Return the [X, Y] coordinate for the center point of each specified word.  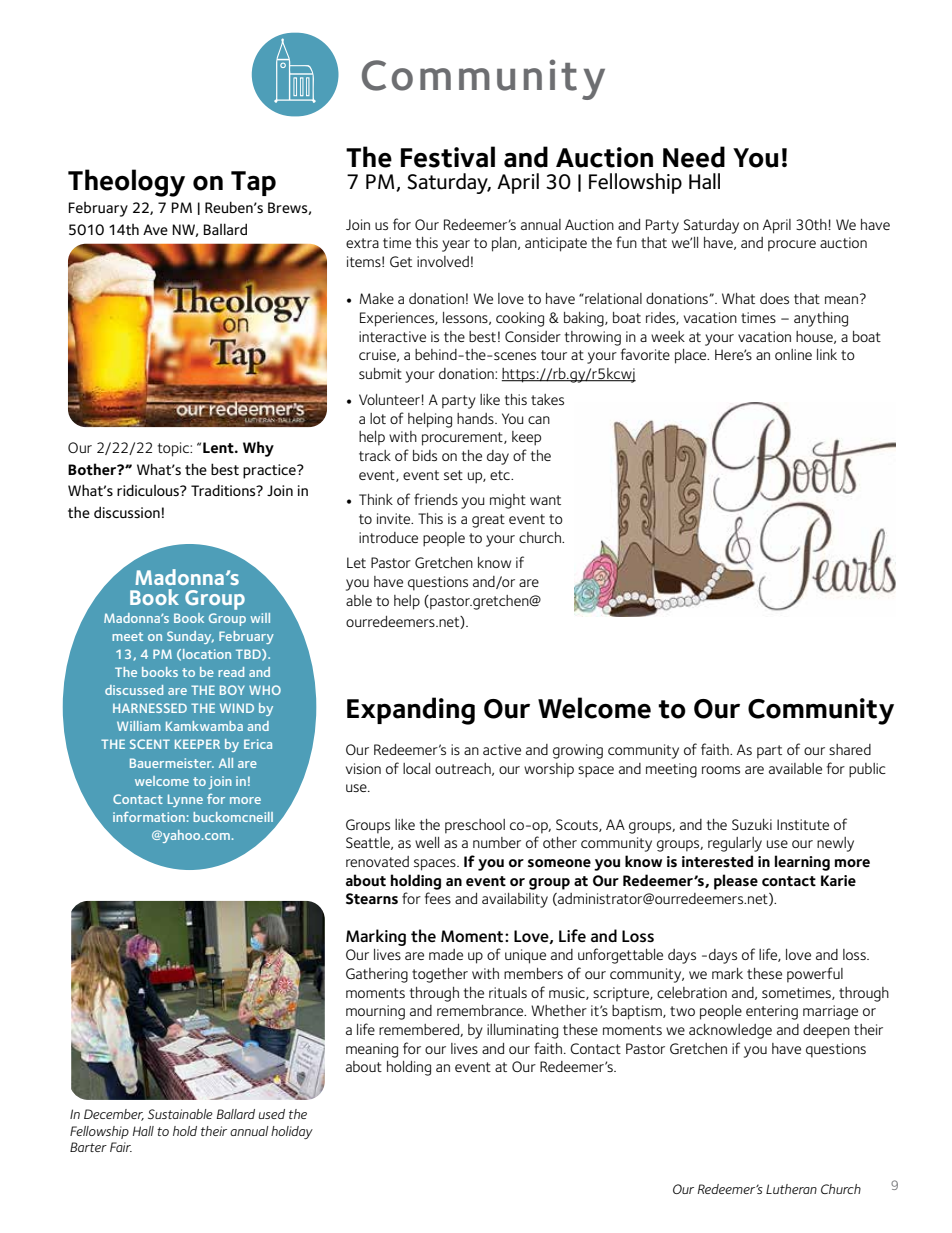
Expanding [411, 711]
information [149, 817]
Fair [121, 1147]
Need [694, 157]
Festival [448, 157]
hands [476, 418]
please [736, 882]
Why [258, 449]
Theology [126, 183]
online [793, 354]
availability [515, 900]
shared [850, 749]
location [207, 654]
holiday [292, 1132]
